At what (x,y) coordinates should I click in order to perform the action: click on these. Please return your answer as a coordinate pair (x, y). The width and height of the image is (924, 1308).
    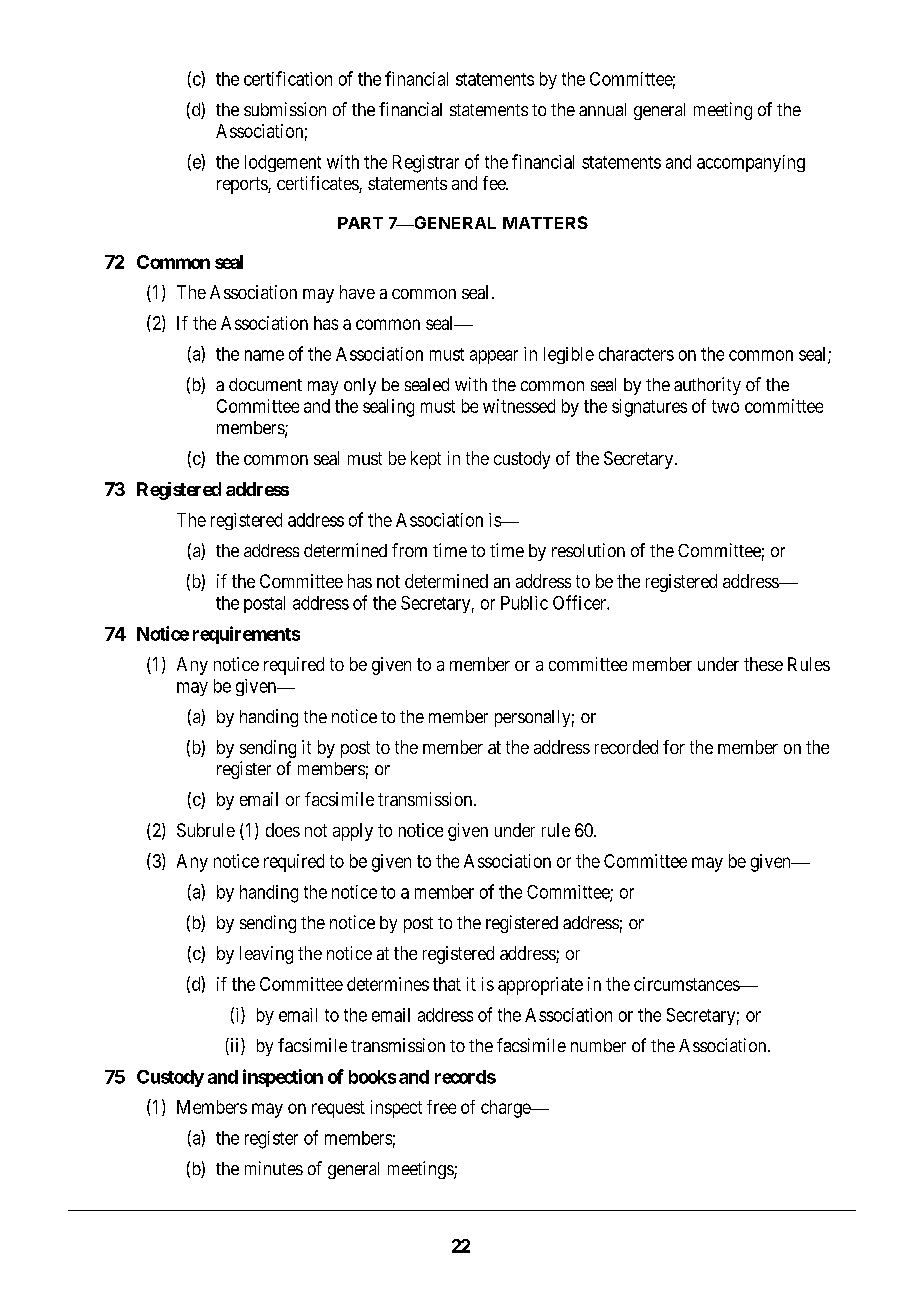
    Looking at the image, I should click on (763, 664).
